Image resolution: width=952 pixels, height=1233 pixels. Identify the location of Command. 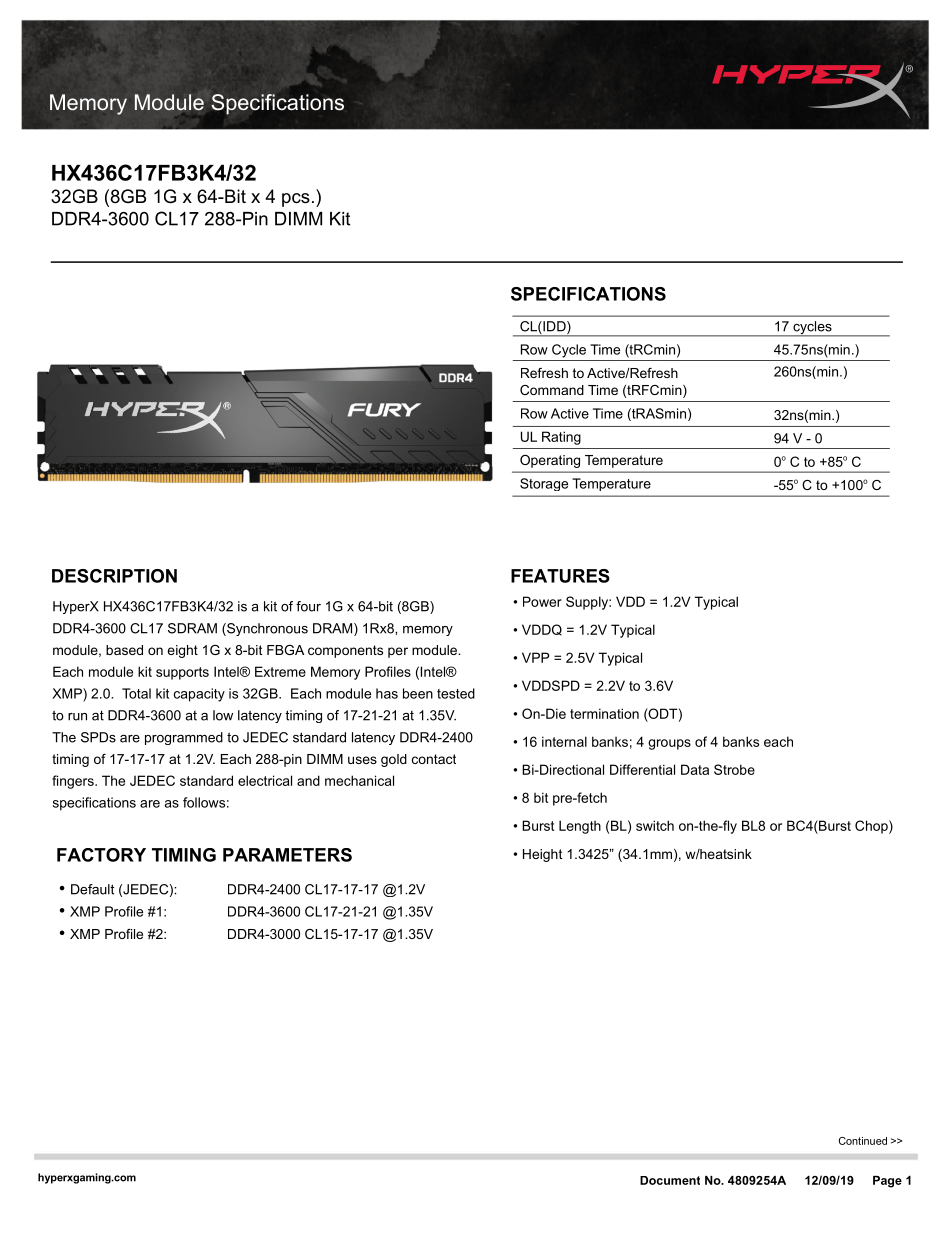
(552, 390).
